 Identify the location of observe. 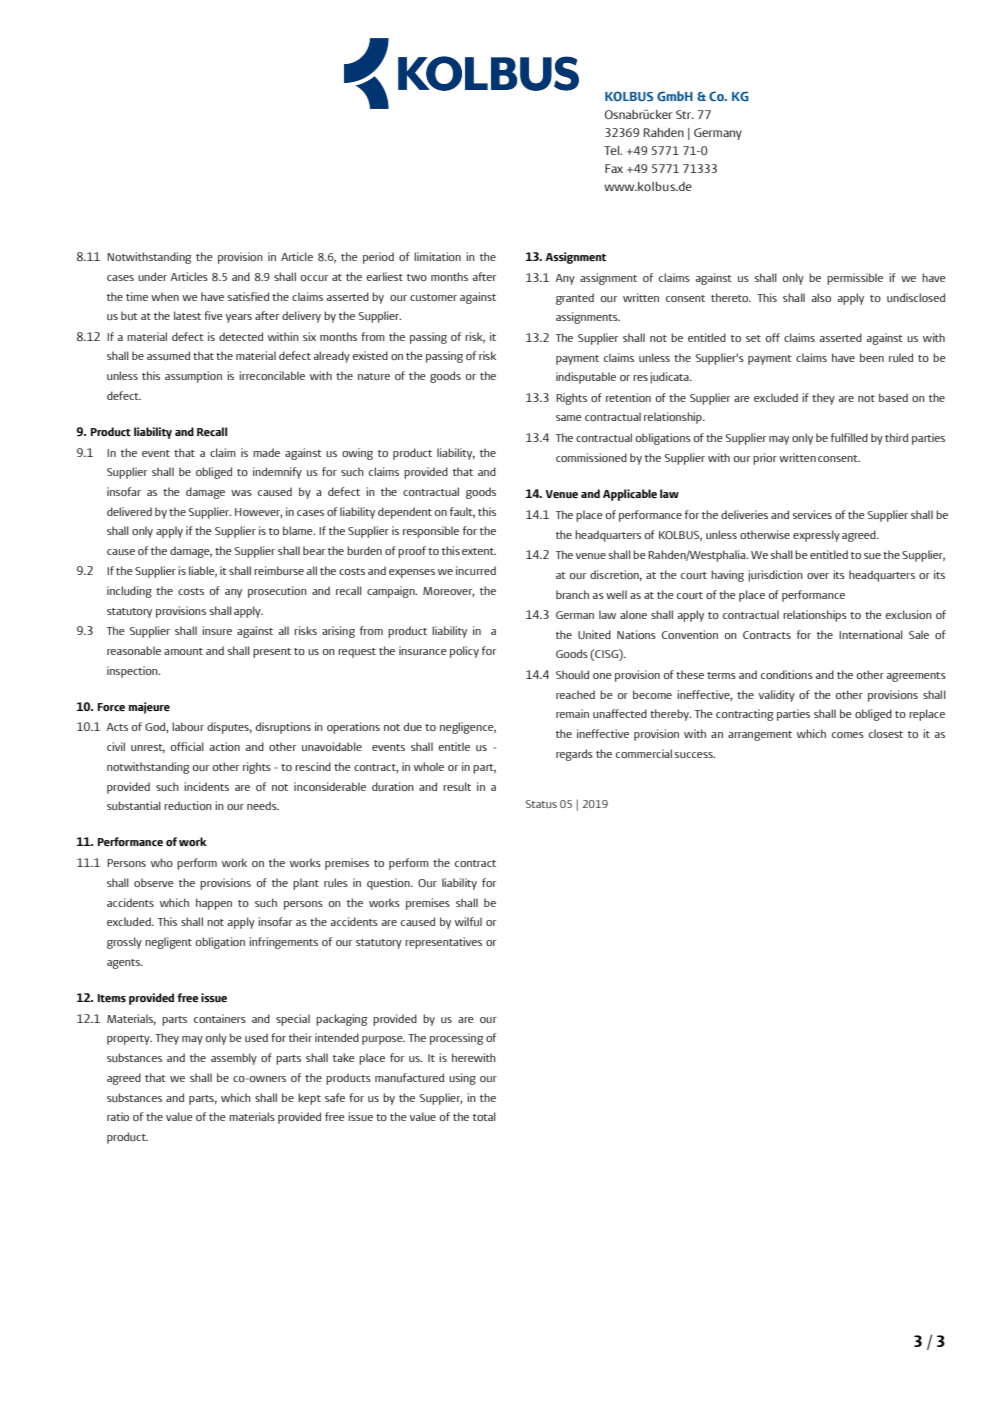
(153, 882).
